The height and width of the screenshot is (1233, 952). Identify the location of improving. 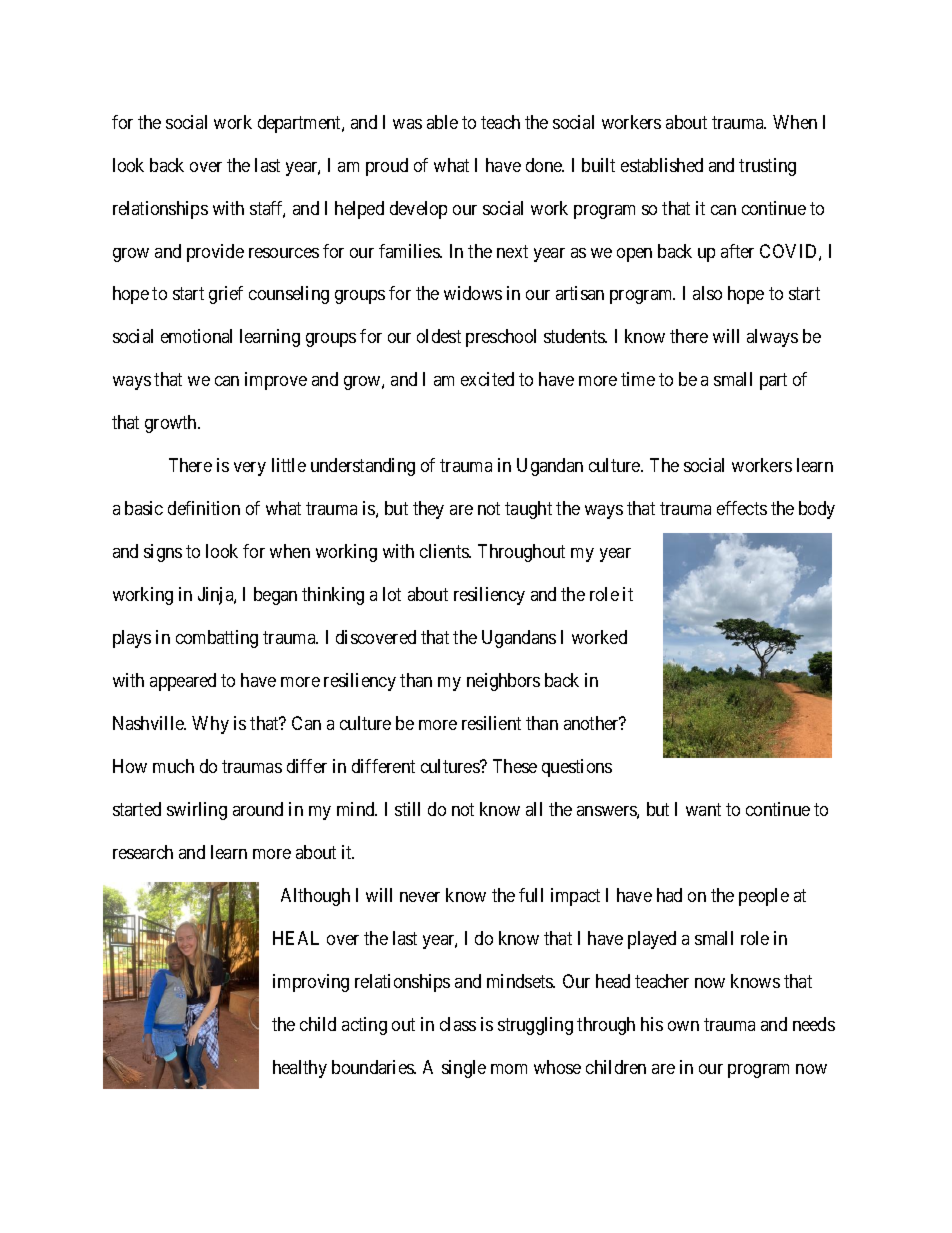
(311, 983).
